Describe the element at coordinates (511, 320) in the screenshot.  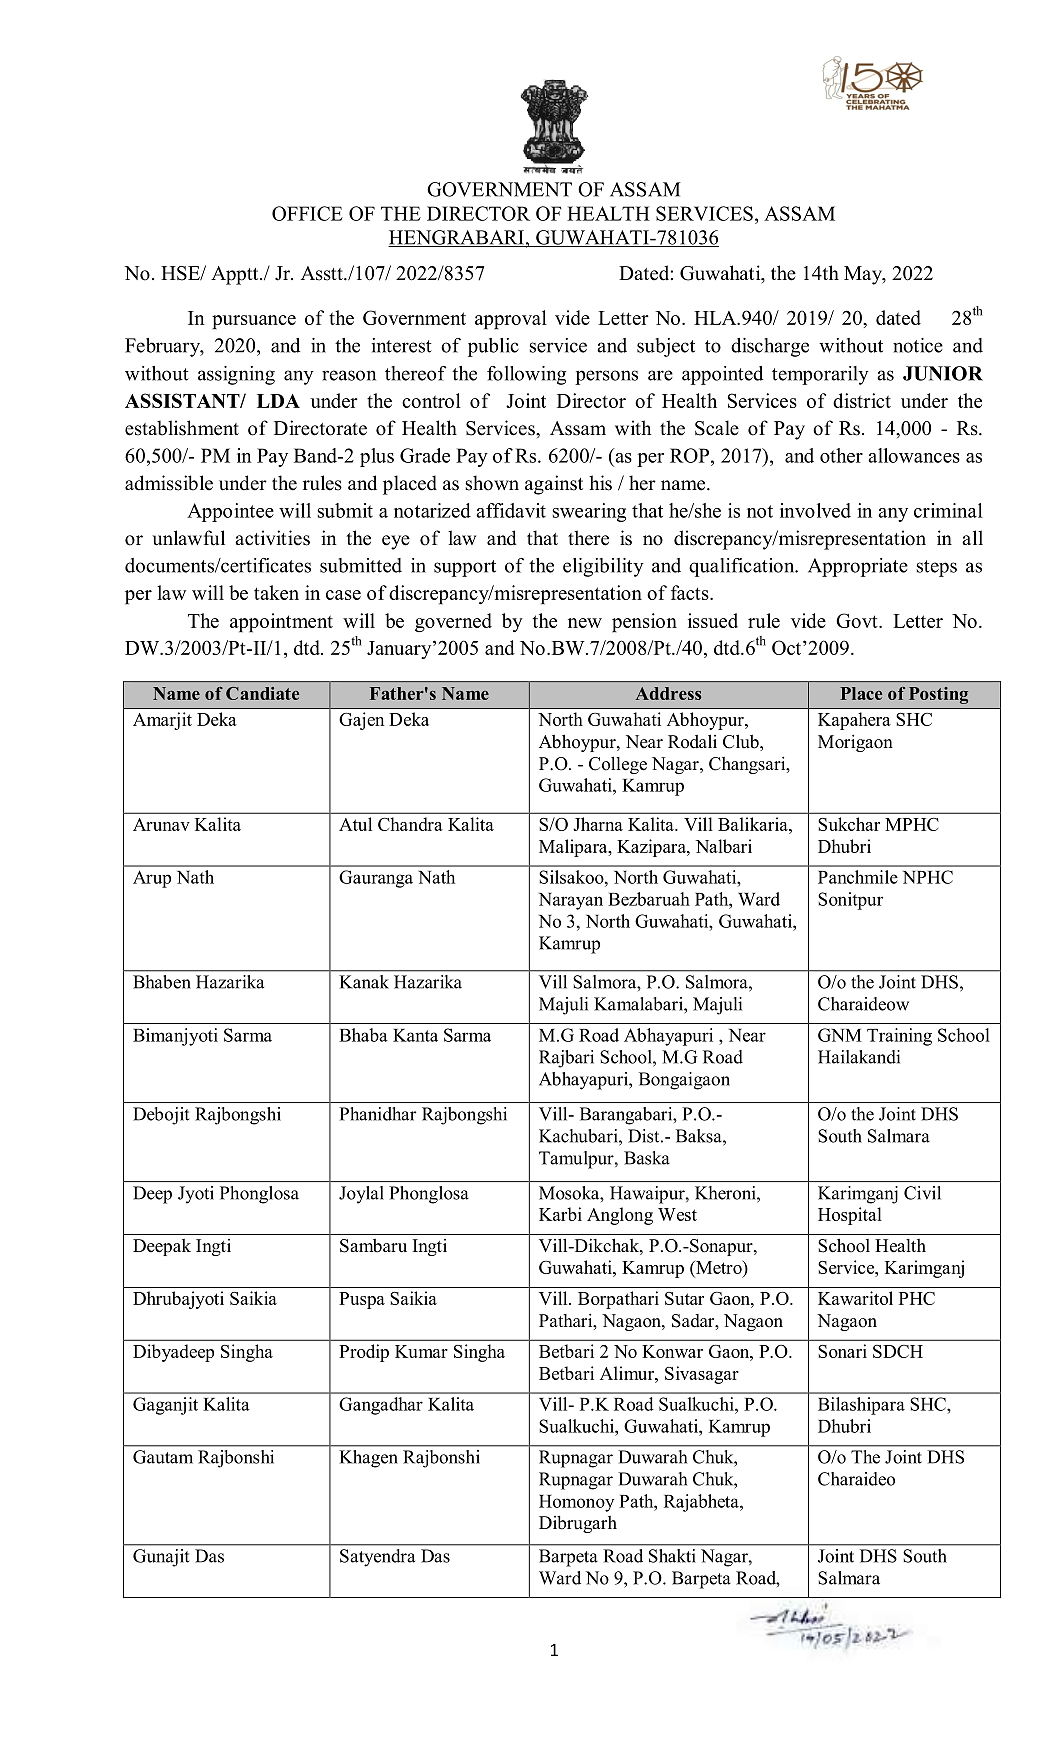
I see `approval` at that location.
